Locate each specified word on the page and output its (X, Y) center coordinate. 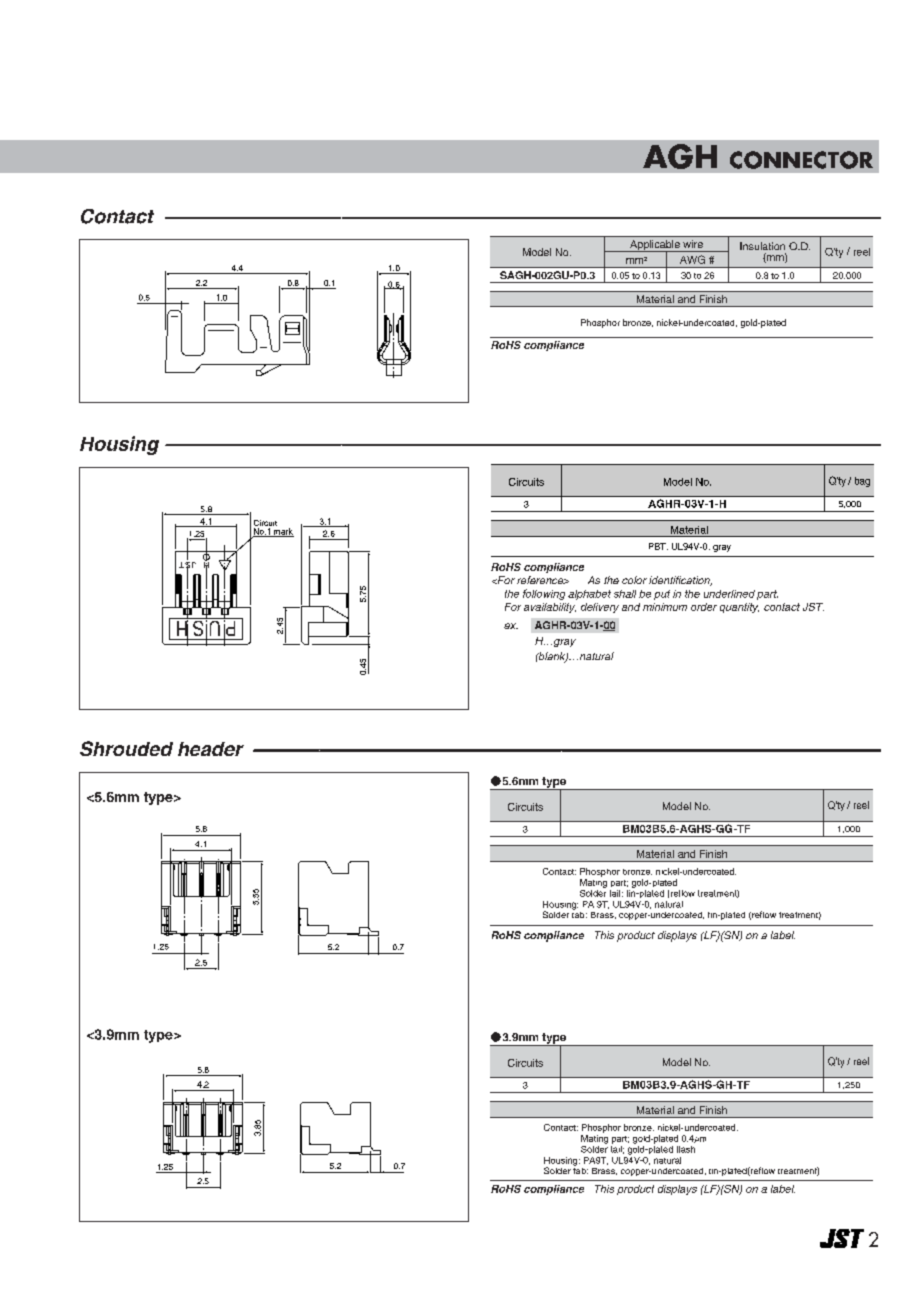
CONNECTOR (801, 160)
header (211, 749)
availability (550, 608)
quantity (739, 608)
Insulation (762, 246)
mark (283, 532)
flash (686, 1149)
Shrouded (126, 748)
